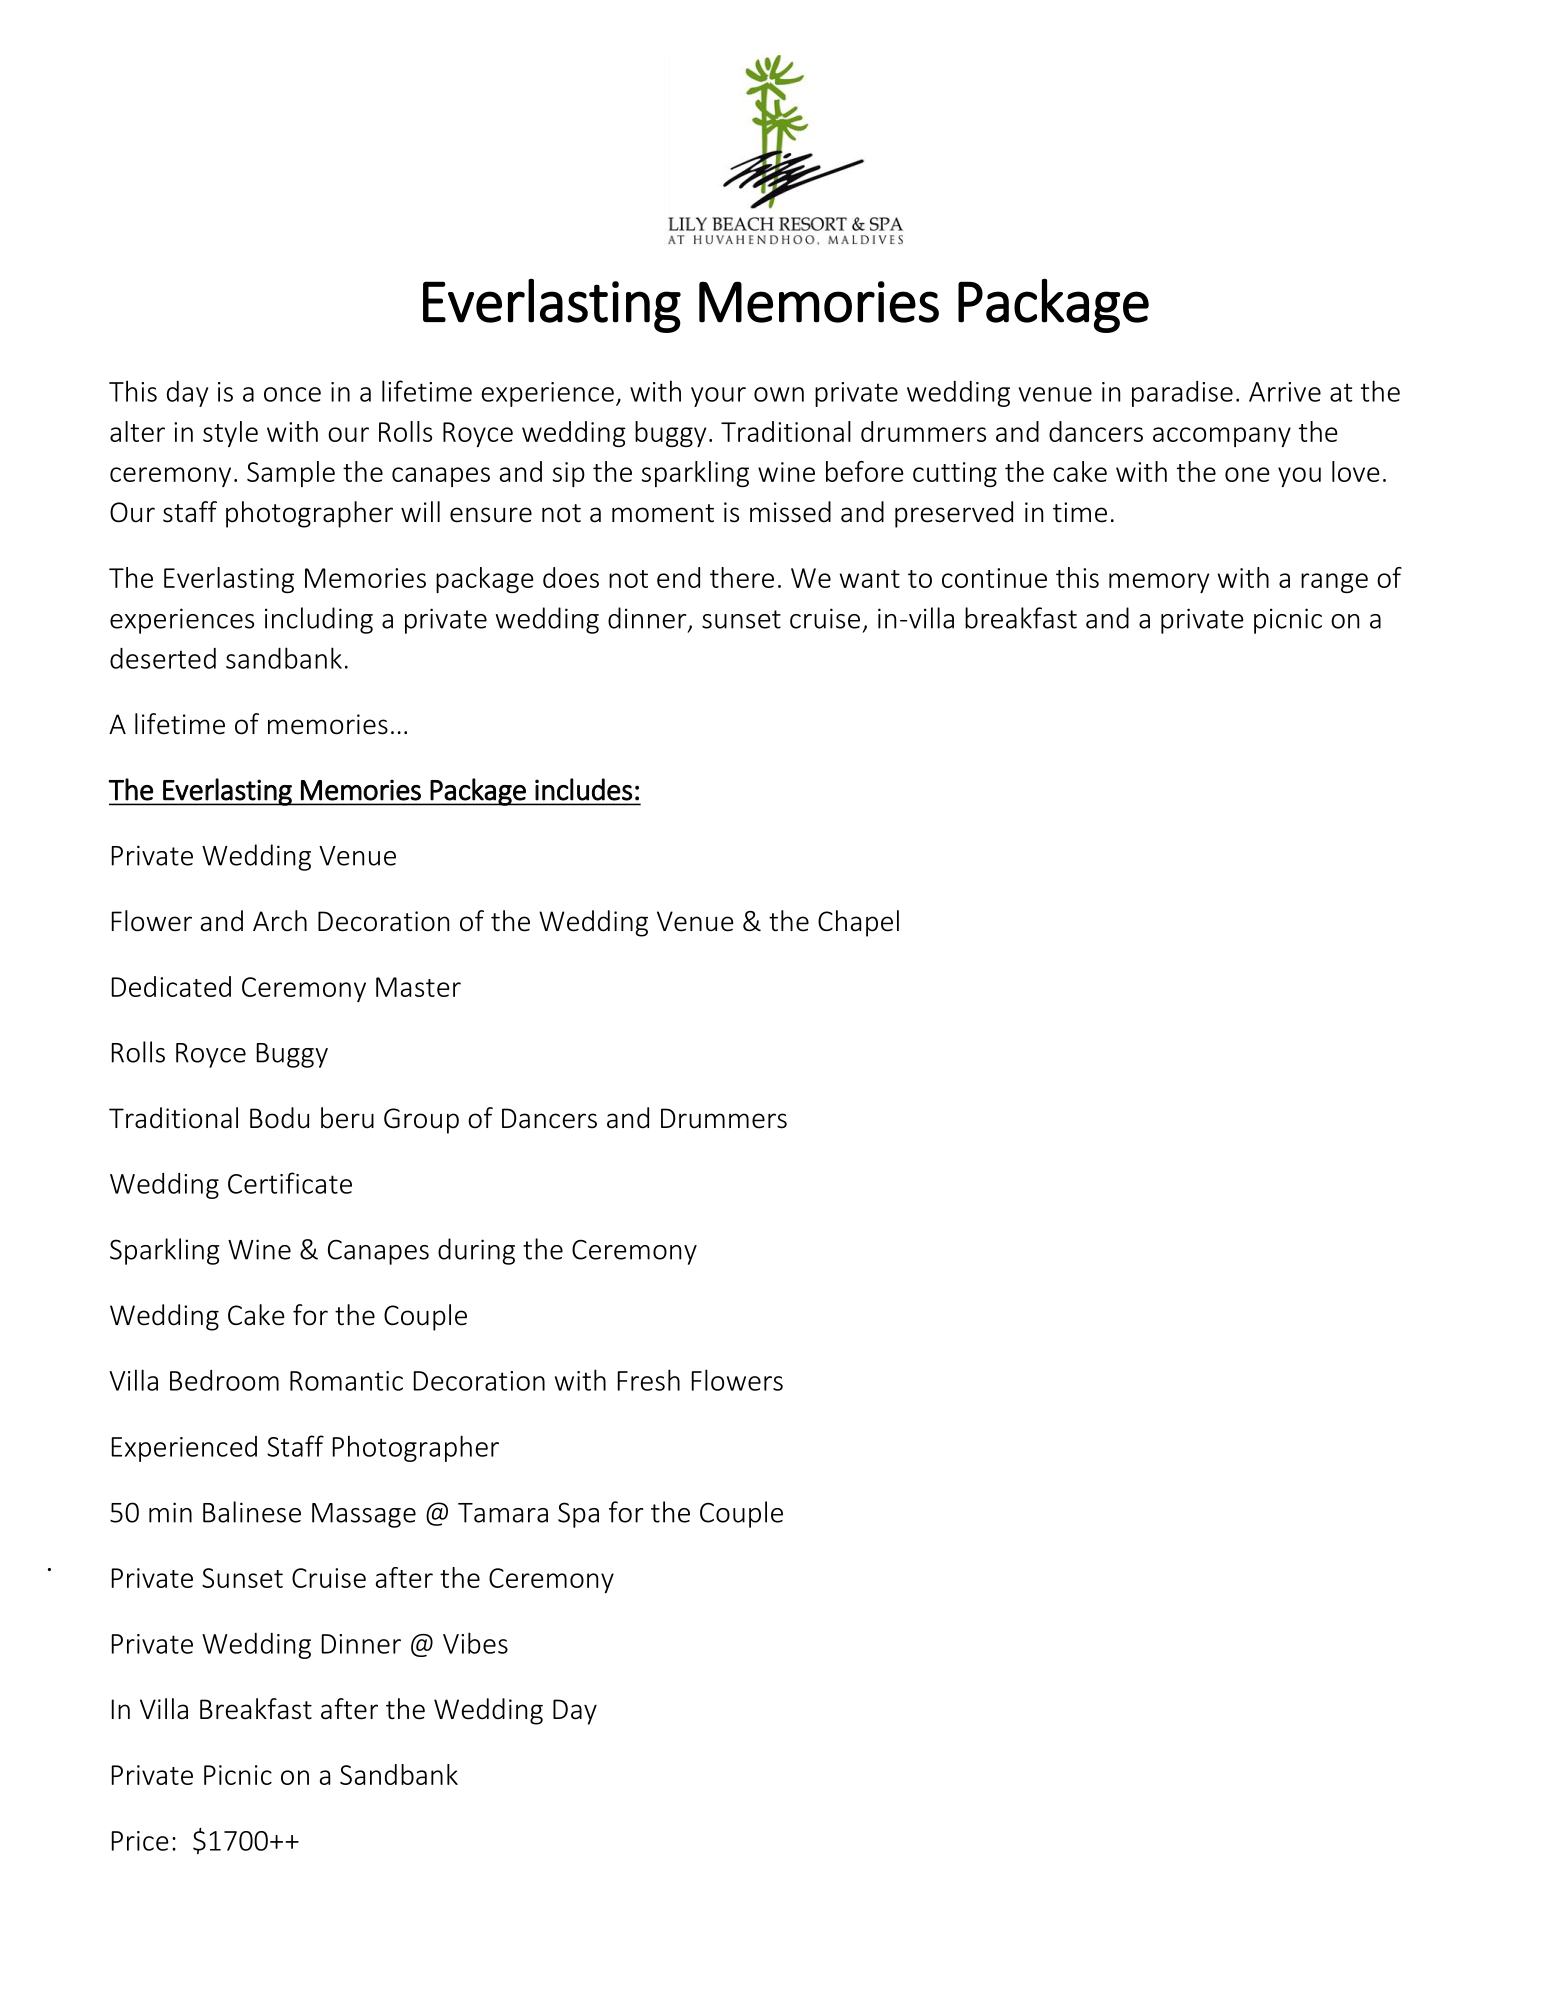 The image size is (1557, 2015). What do you see at coordinates (1159, 583) in the screenshot?
I see `memory` at bounding box center [1159, 583].
